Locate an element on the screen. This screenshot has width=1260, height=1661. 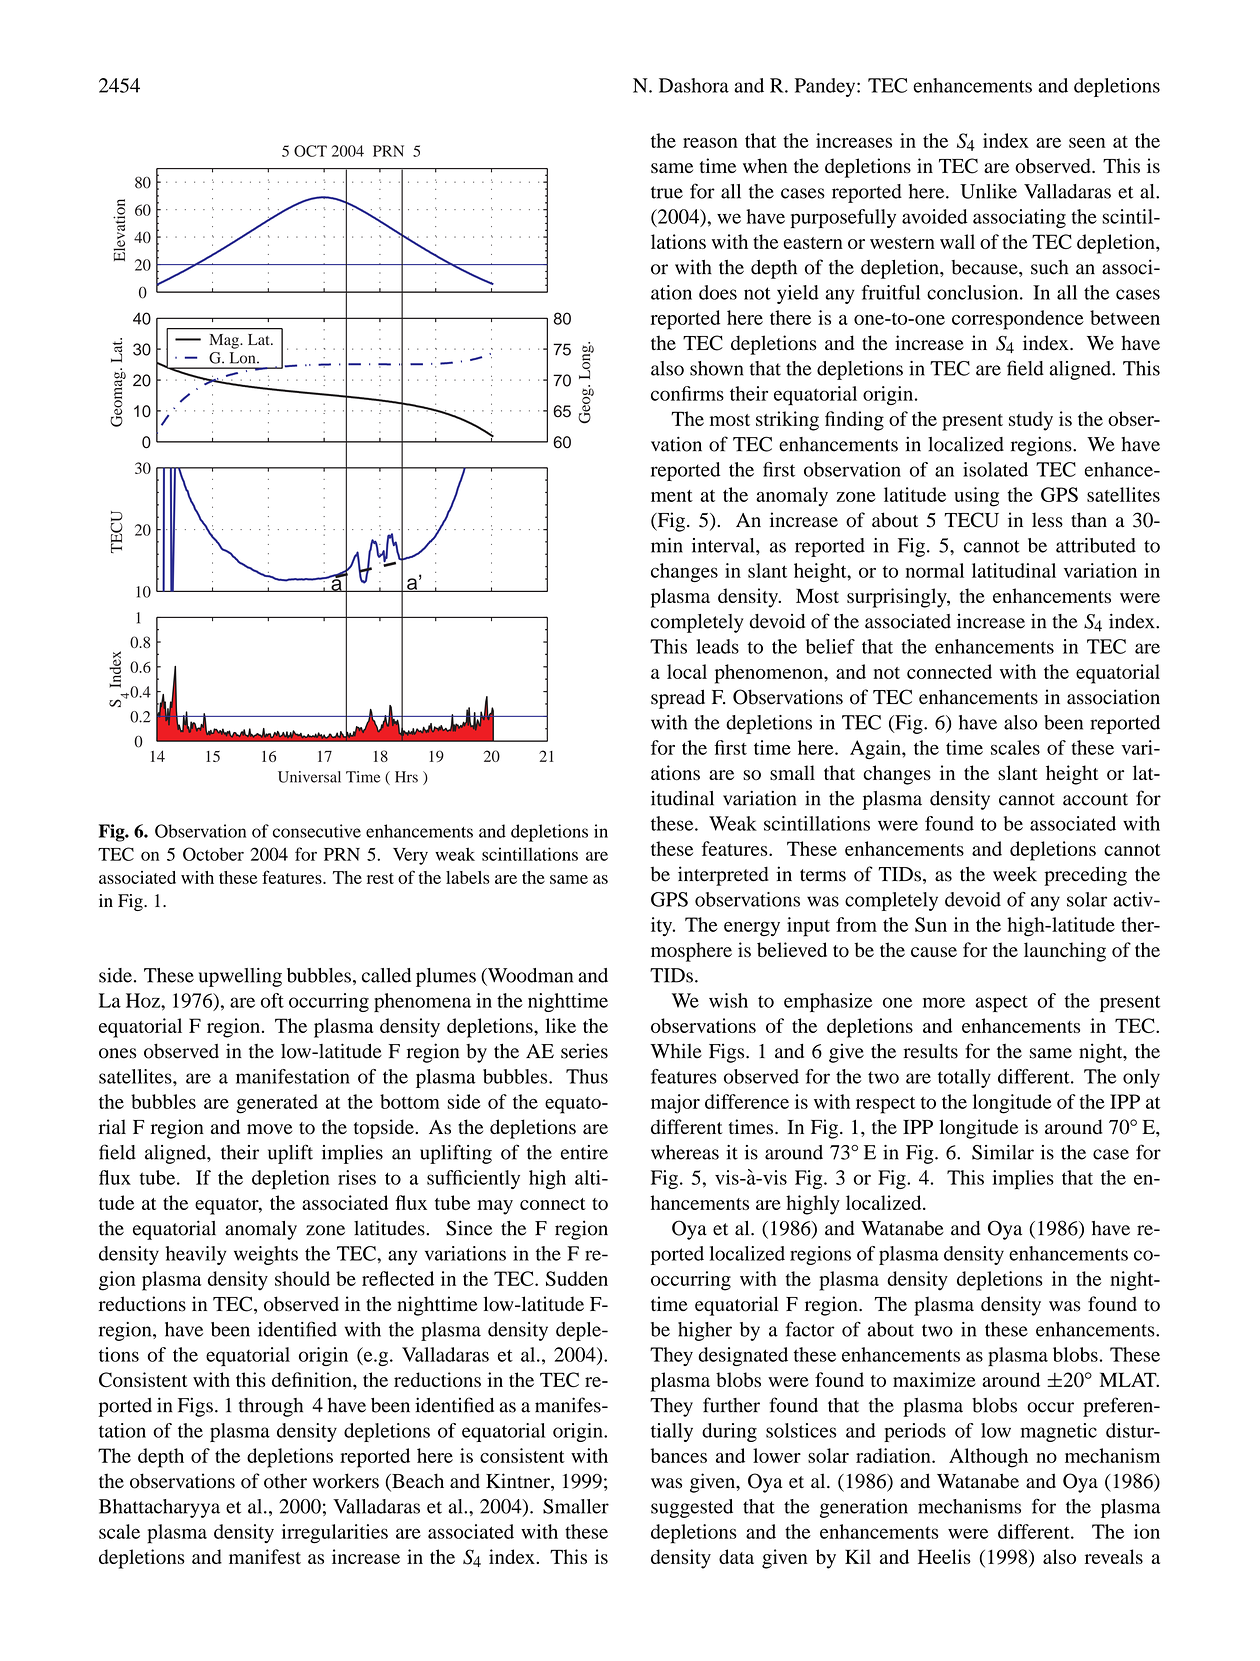
Although is located at coordinates (988, 1458).
